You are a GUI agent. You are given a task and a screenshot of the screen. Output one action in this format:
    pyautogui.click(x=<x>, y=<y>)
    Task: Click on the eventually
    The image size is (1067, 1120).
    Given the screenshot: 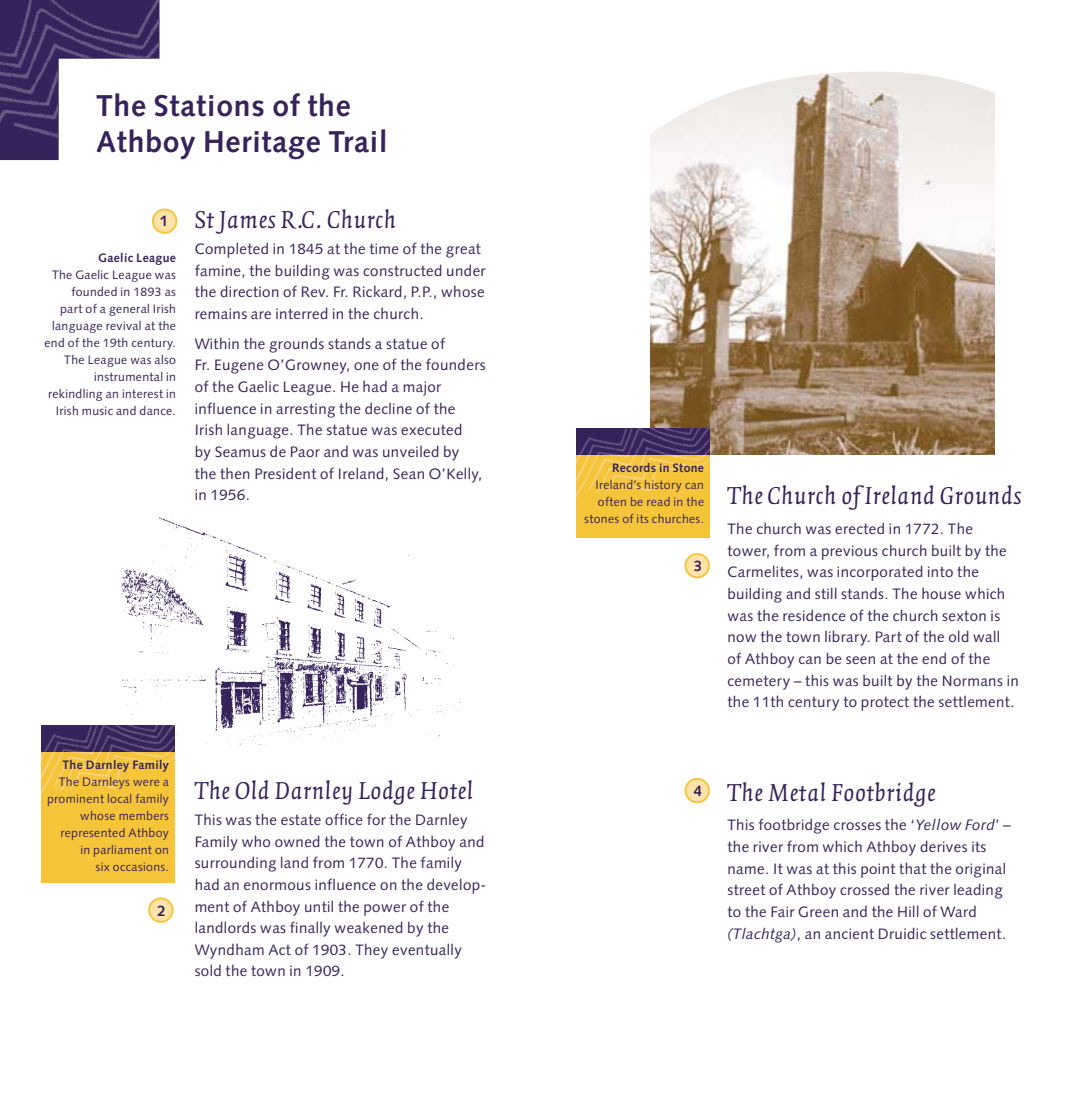 What is the action you would take?
    pyautogui.click(x=427, y=951)
